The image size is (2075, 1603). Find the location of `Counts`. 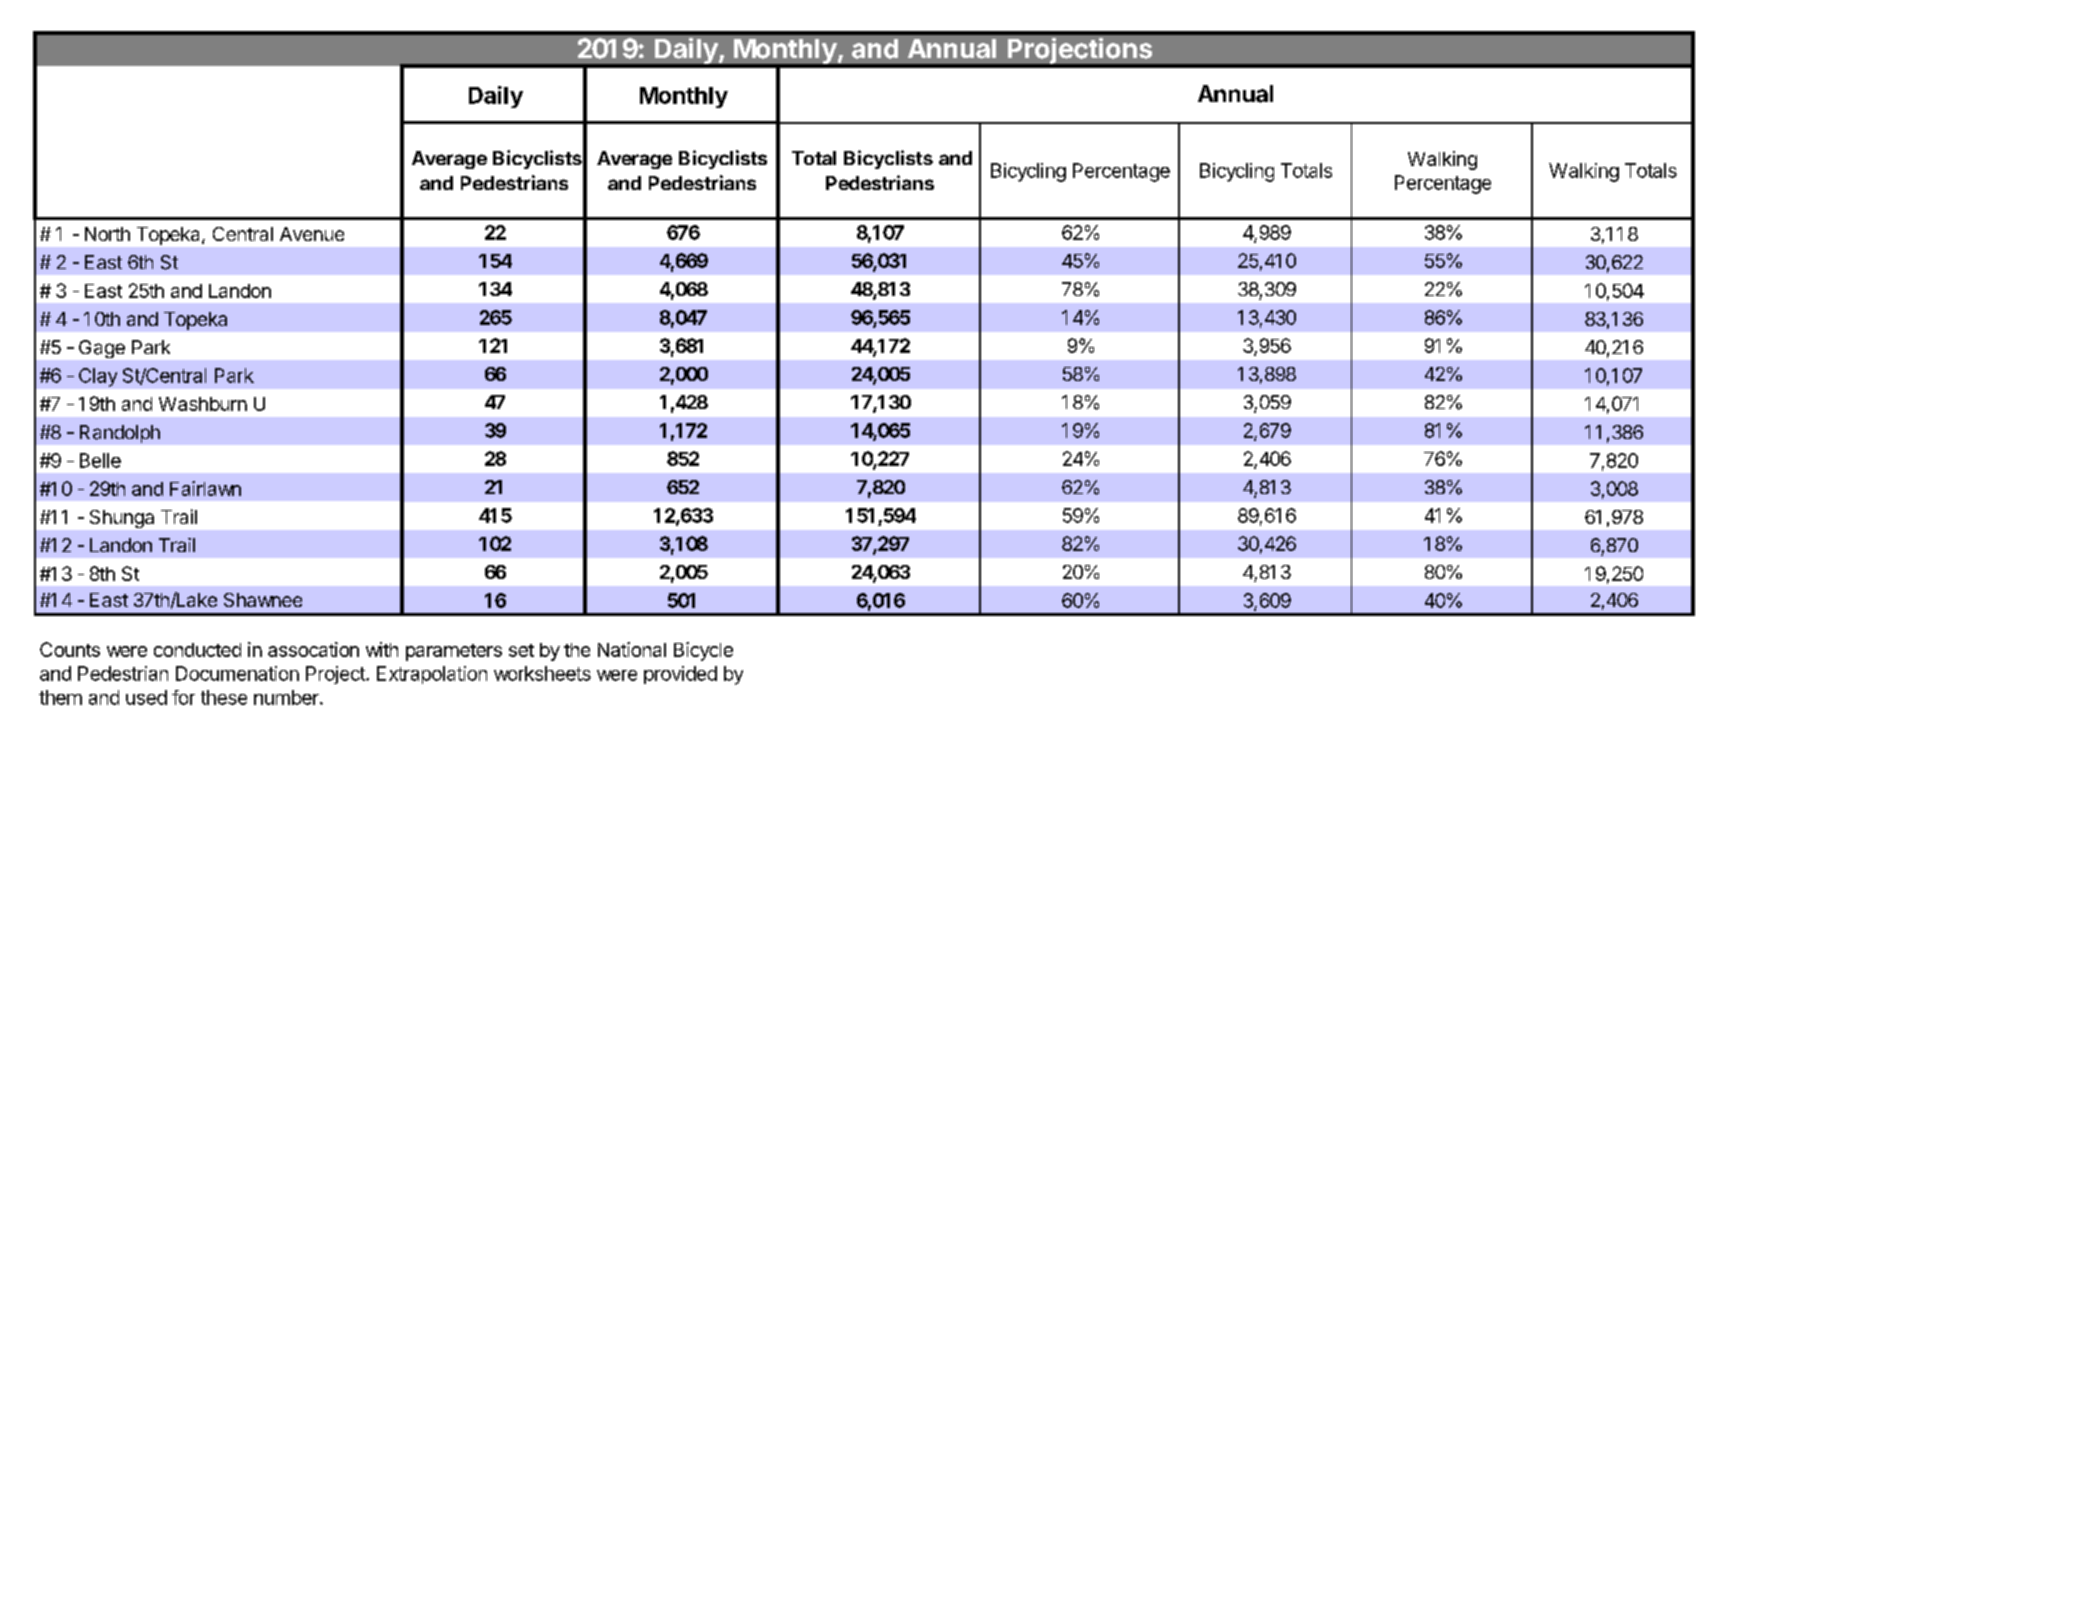

Counts is located at coordinates (70, 649).
